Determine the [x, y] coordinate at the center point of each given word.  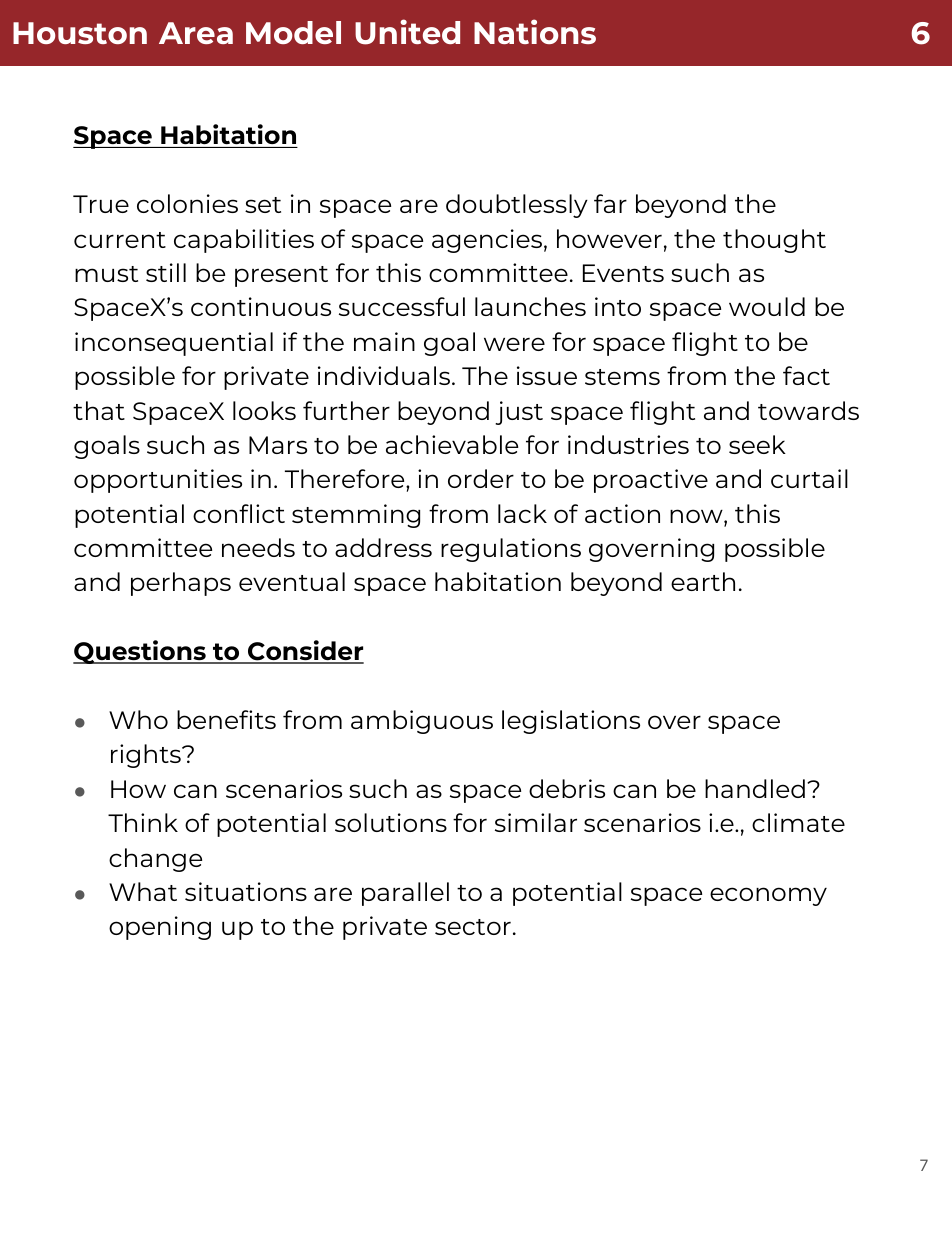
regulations [511, 550]
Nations [535, 31]
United [407, 32]
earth [703, 581]
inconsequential [174, 344]
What [143, 891]
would [767, 306]
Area [196, 33]
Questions [140, 652]
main [384, 341]
